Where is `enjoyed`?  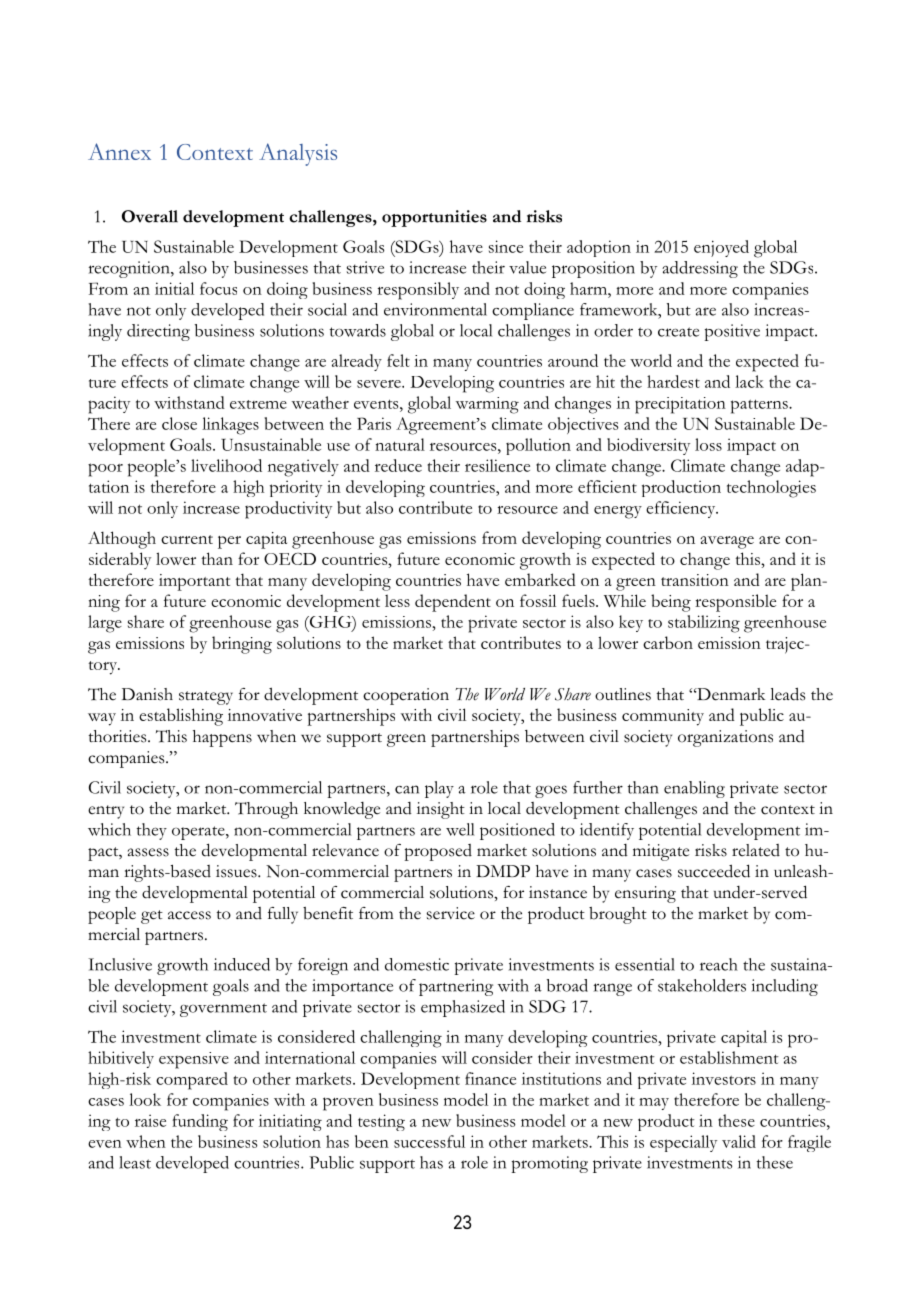
enjoyed is located at coordinates (721, 248).
